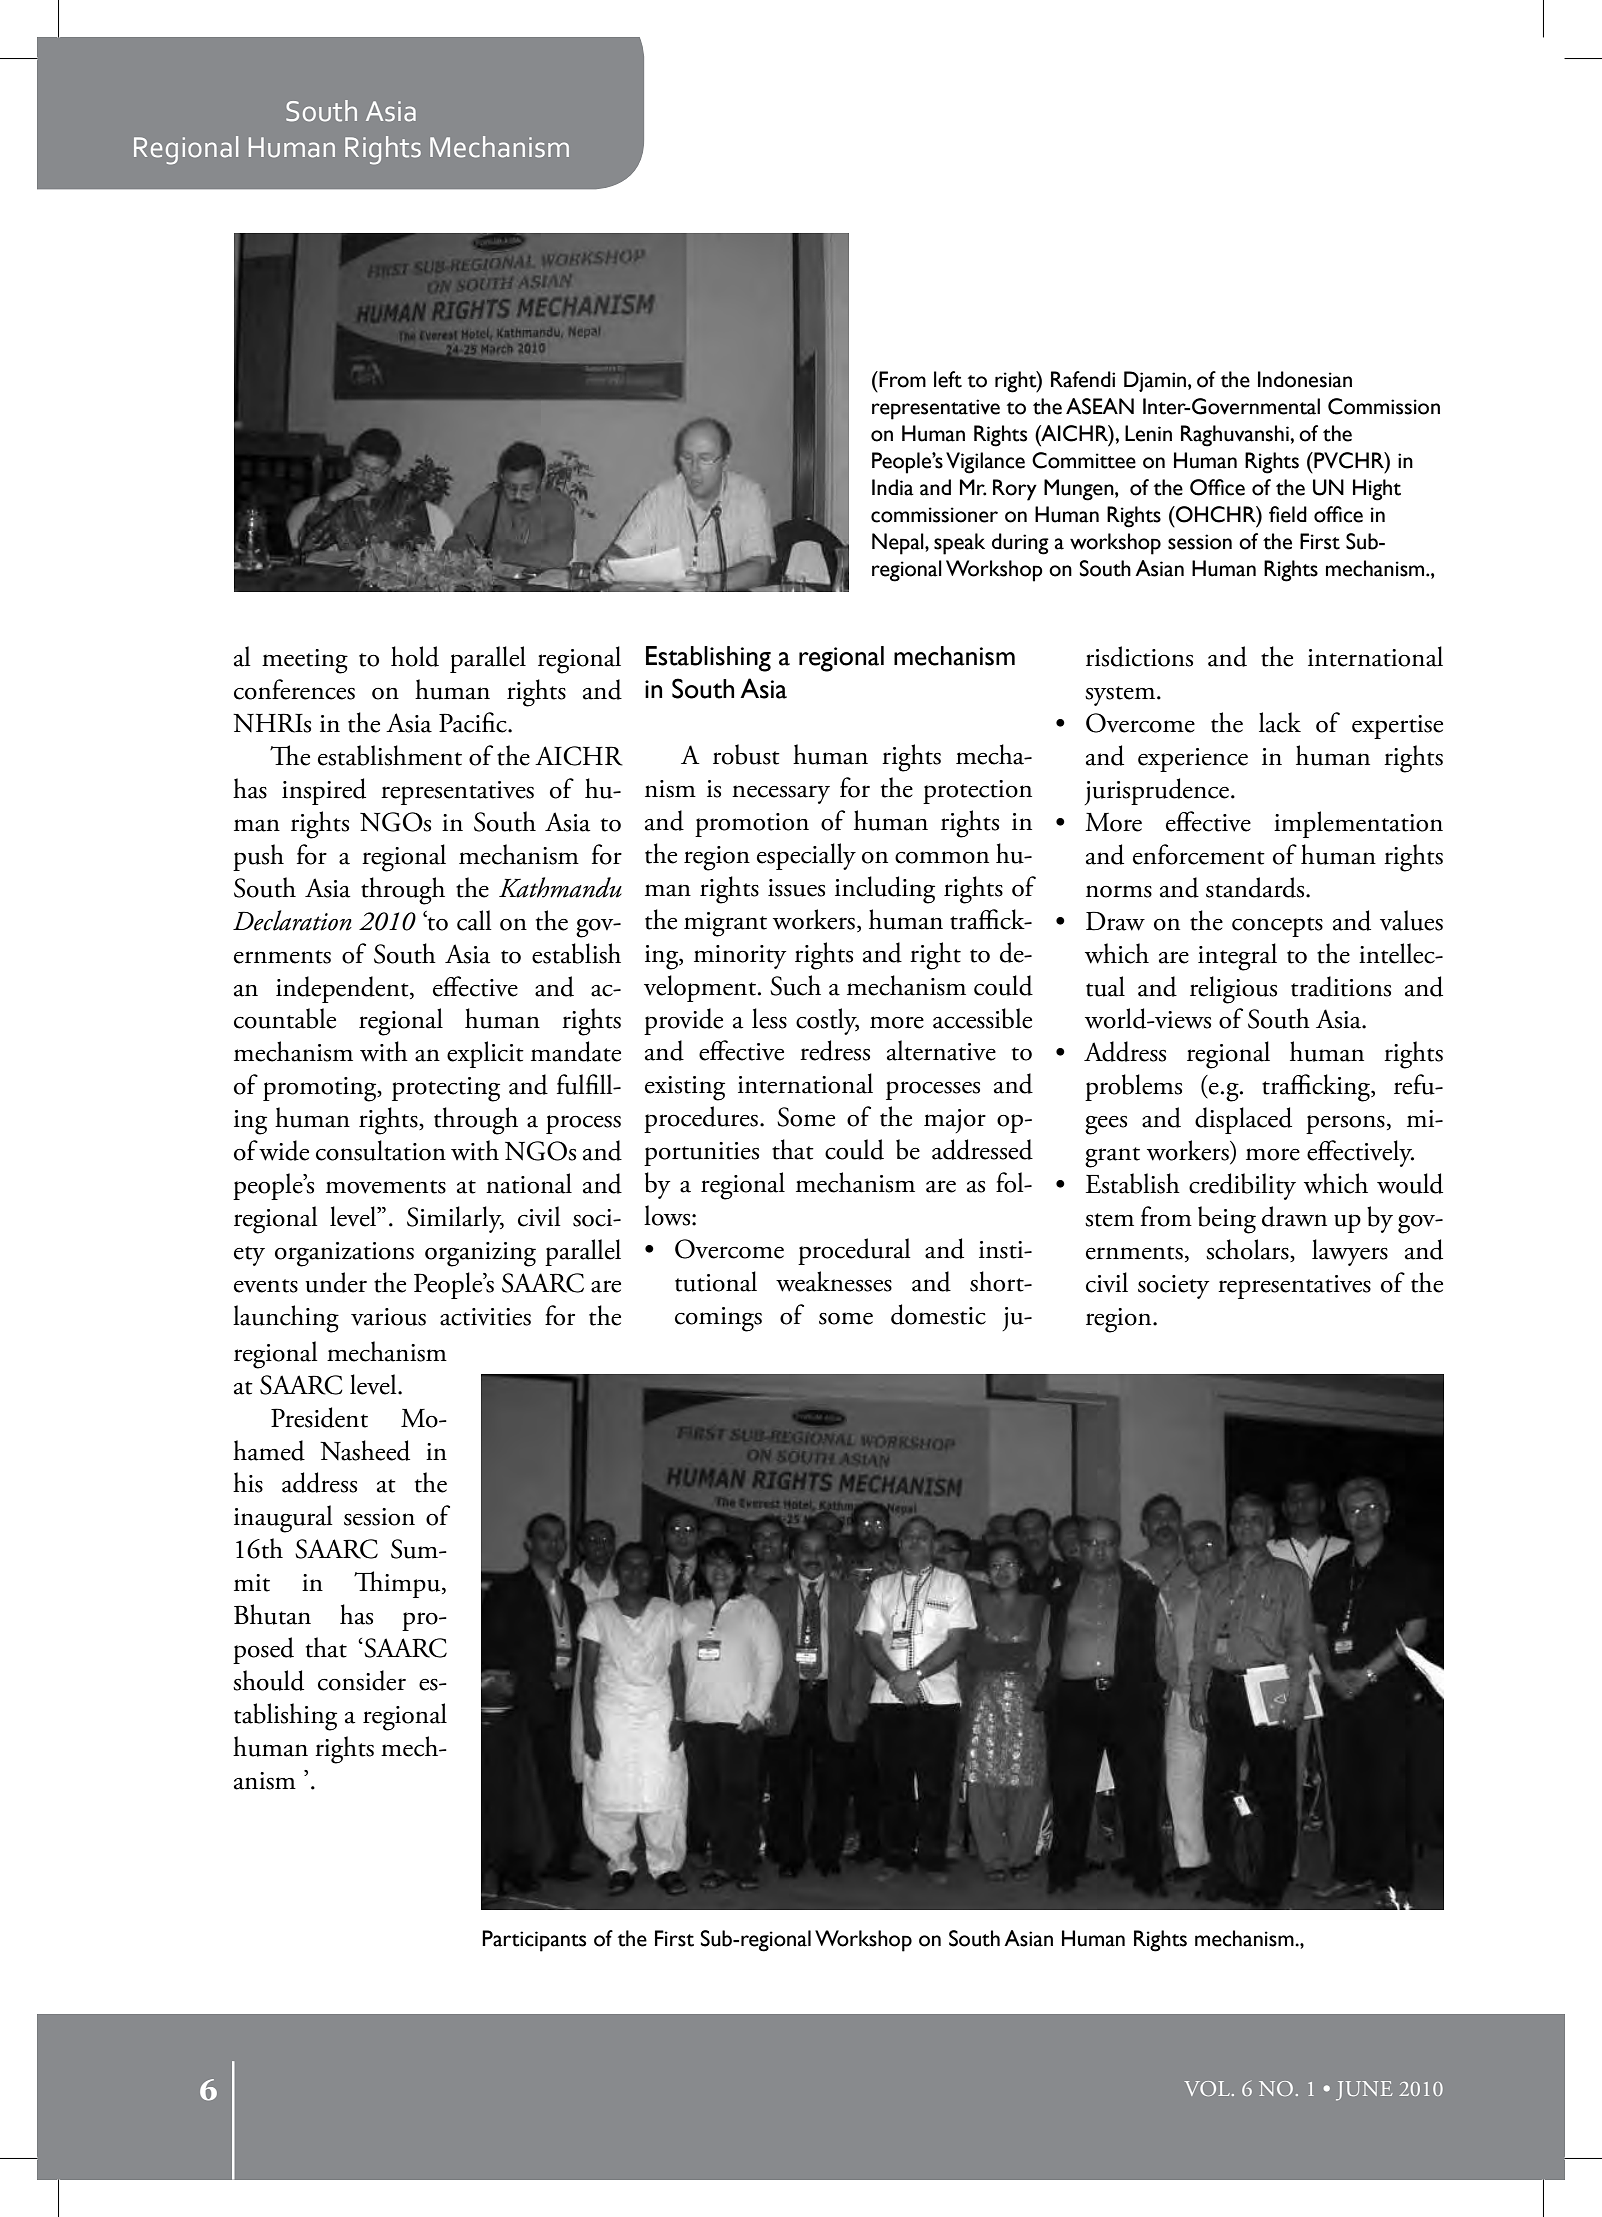 Image resolution: width=1602 pixels, height=2217 pixels. Describe the element at coordinates (386, 1187) in the screenshot. I see `movements` at that location.
